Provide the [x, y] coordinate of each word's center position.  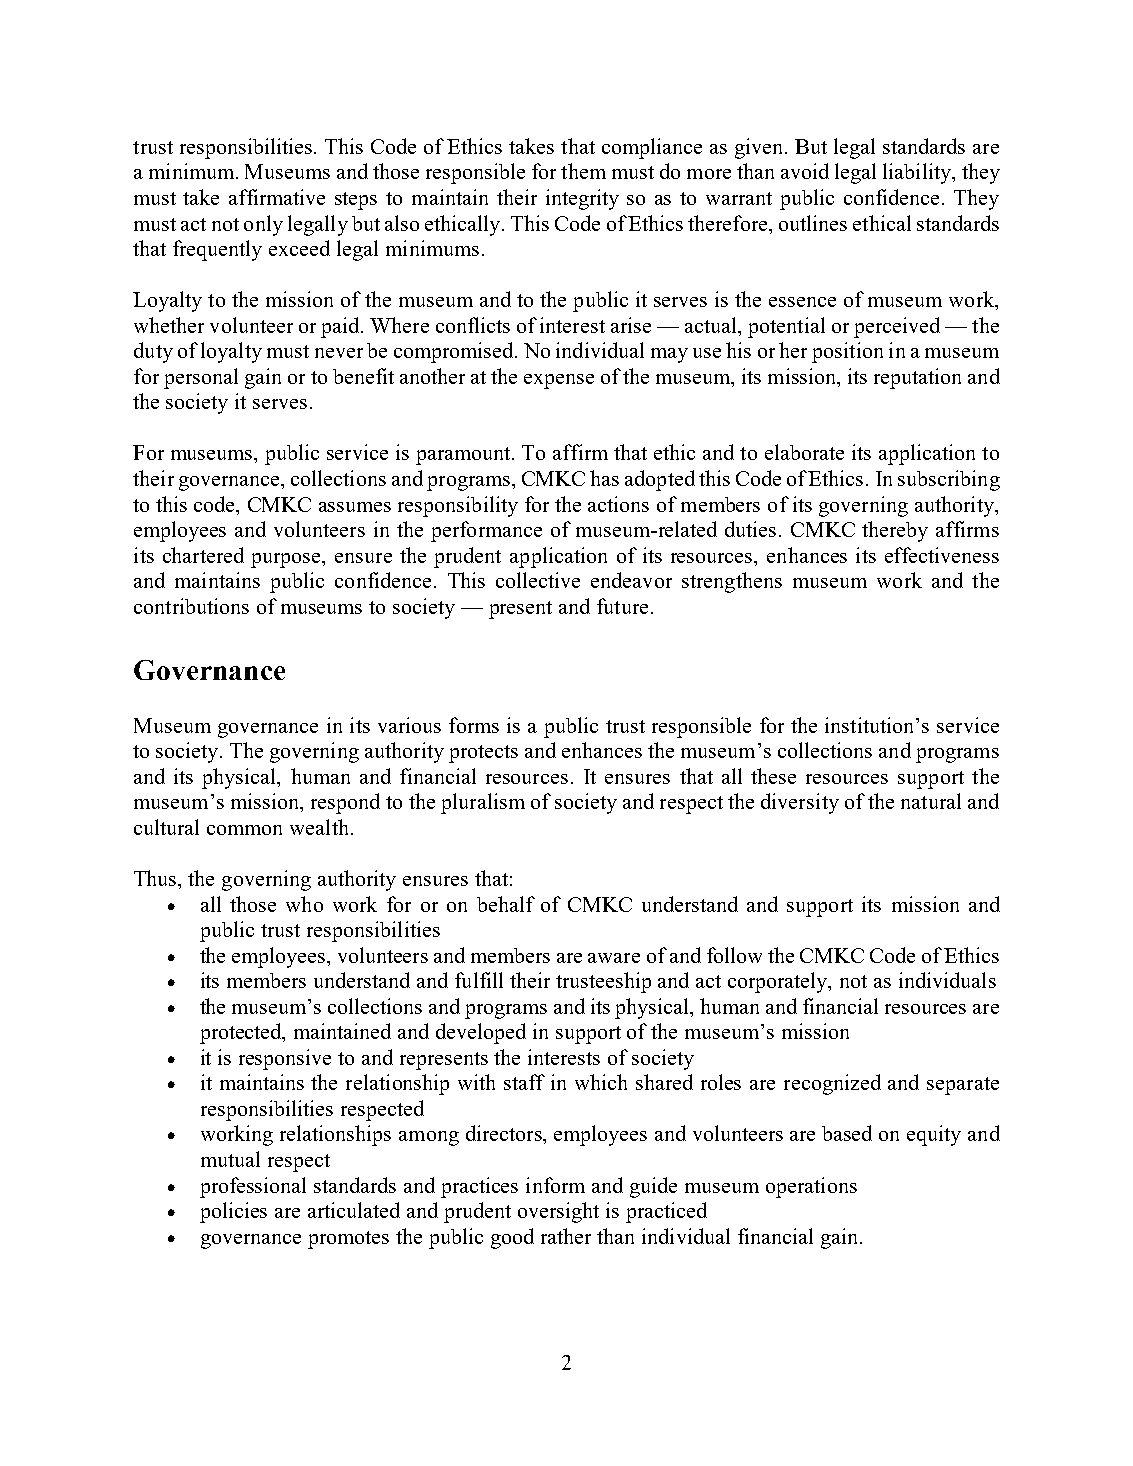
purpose [287, 560]
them [583, 171]
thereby [895, 531]
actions [618, 504]
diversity [800, 803]
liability [918, 173]
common [244, 830]
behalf [506, 904]
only [263, 225]
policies [233, 1212]
